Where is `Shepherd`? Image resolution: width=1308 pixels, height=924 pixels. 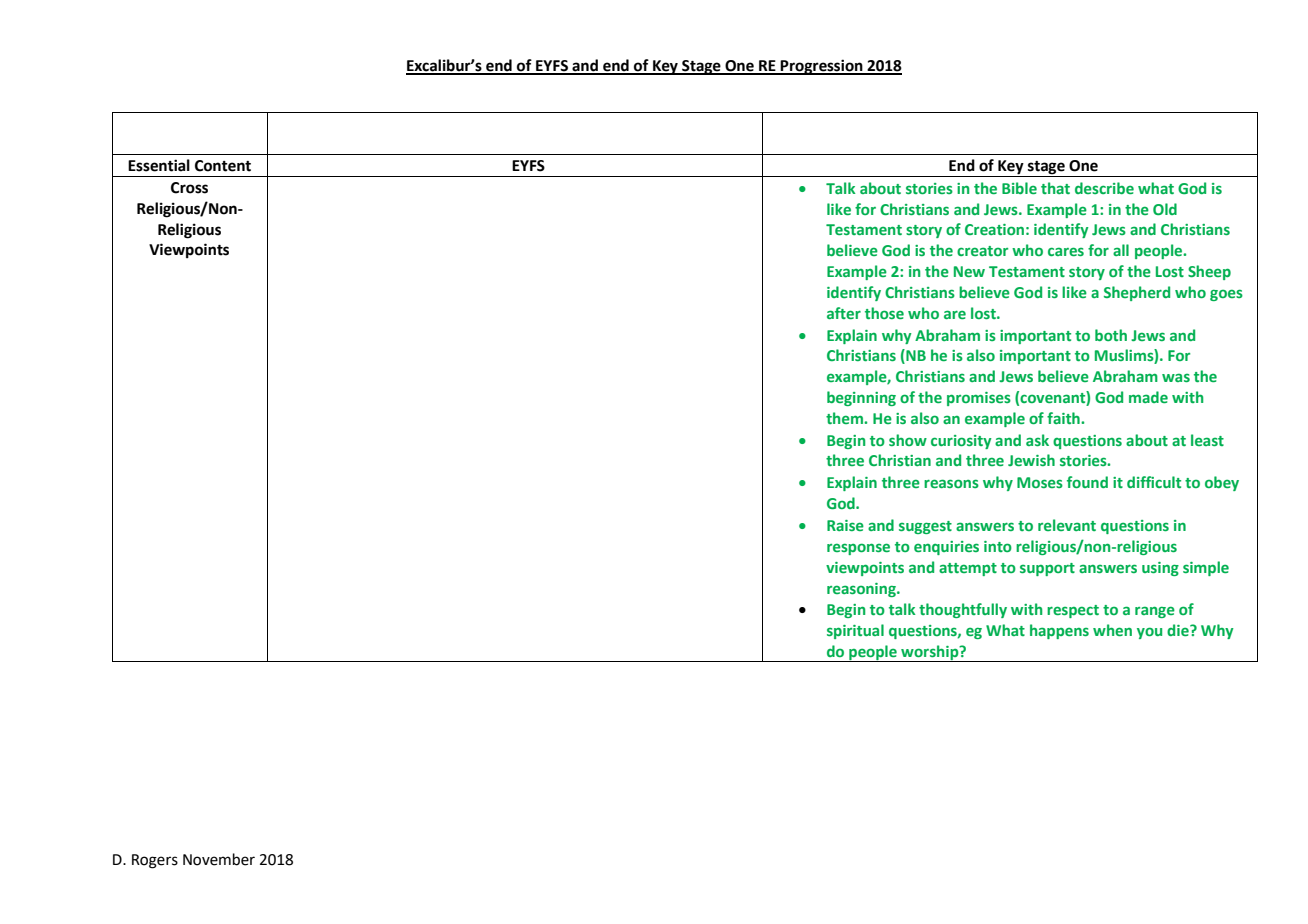
Shepherd is located at coordinates (1137, 293).
